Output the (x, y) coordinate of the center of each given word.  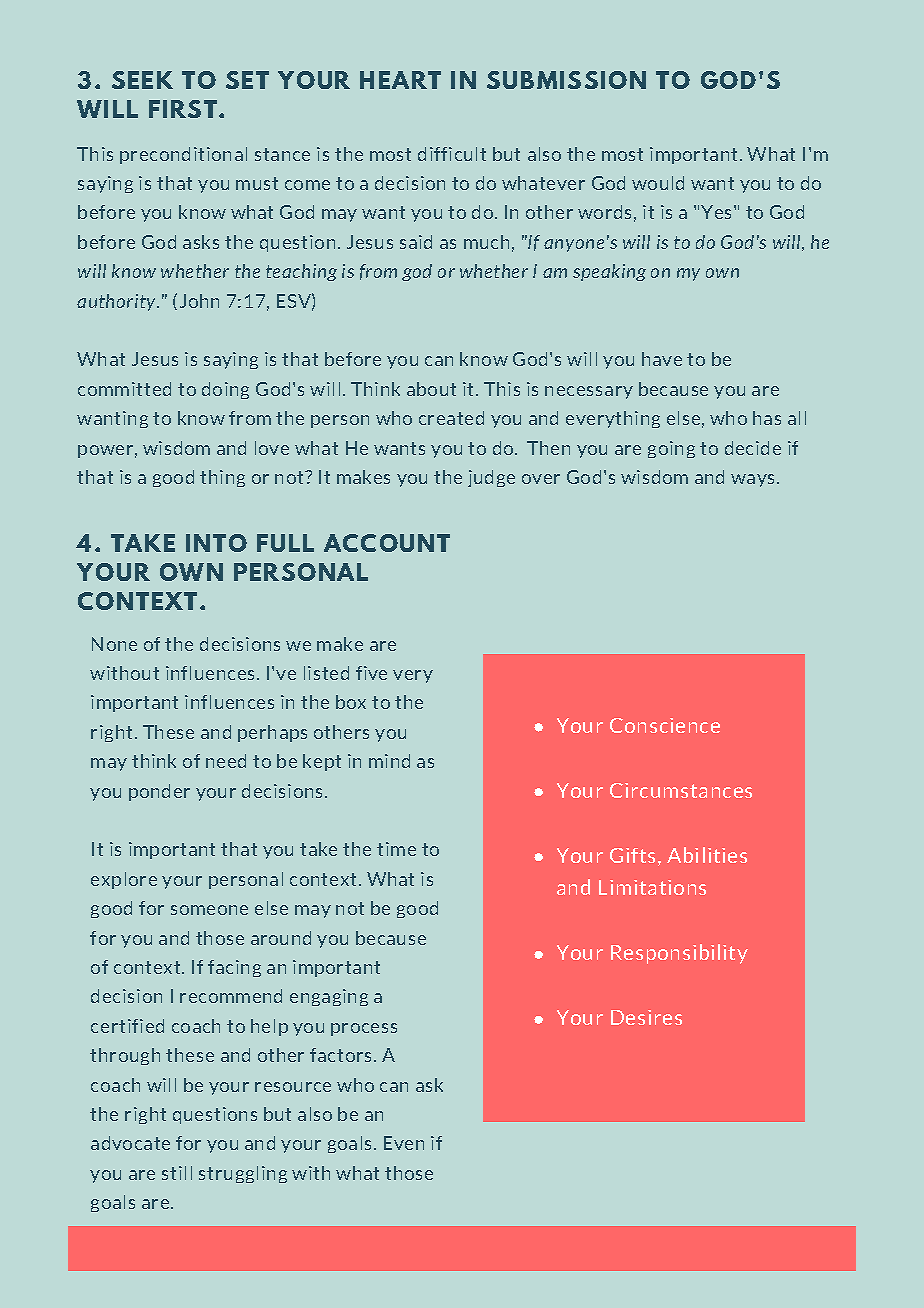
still (177, 1173)
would (658, 183)
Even (404, 1143)
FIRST (183, 109)
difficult (452, 154)
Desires (646, 1017)
